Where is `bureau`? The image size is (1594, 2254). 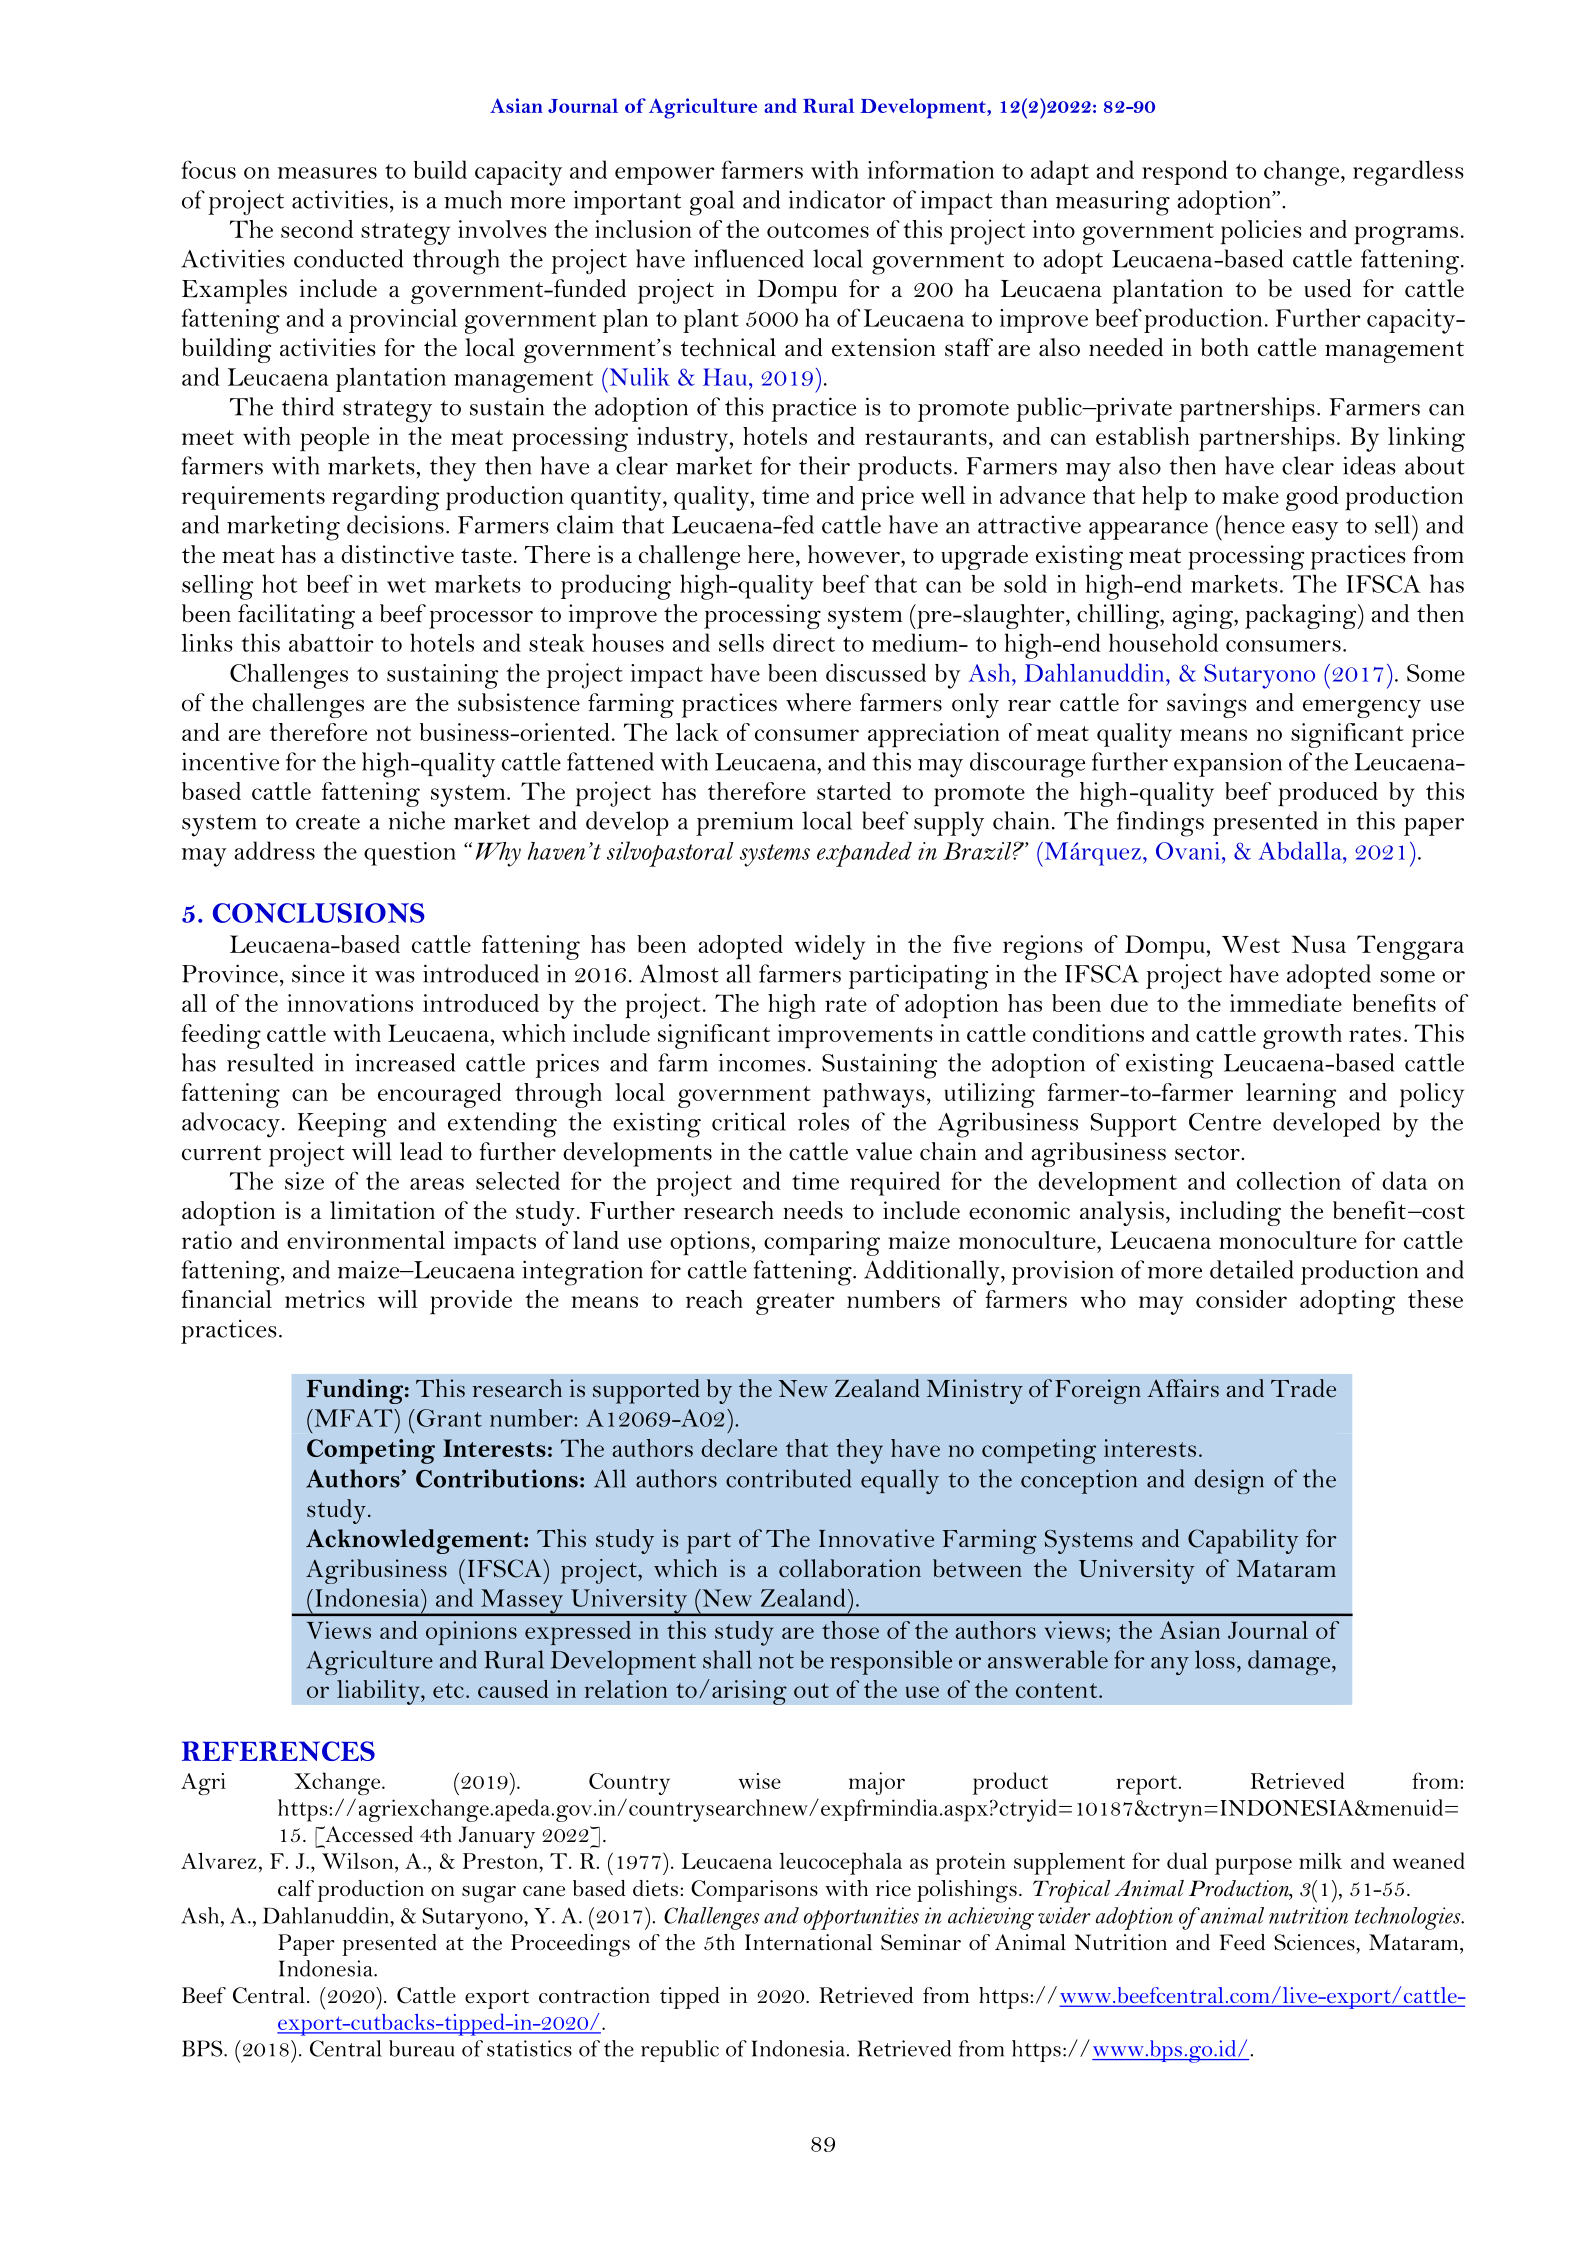 bureau is located at coordinates (421, 2048).
